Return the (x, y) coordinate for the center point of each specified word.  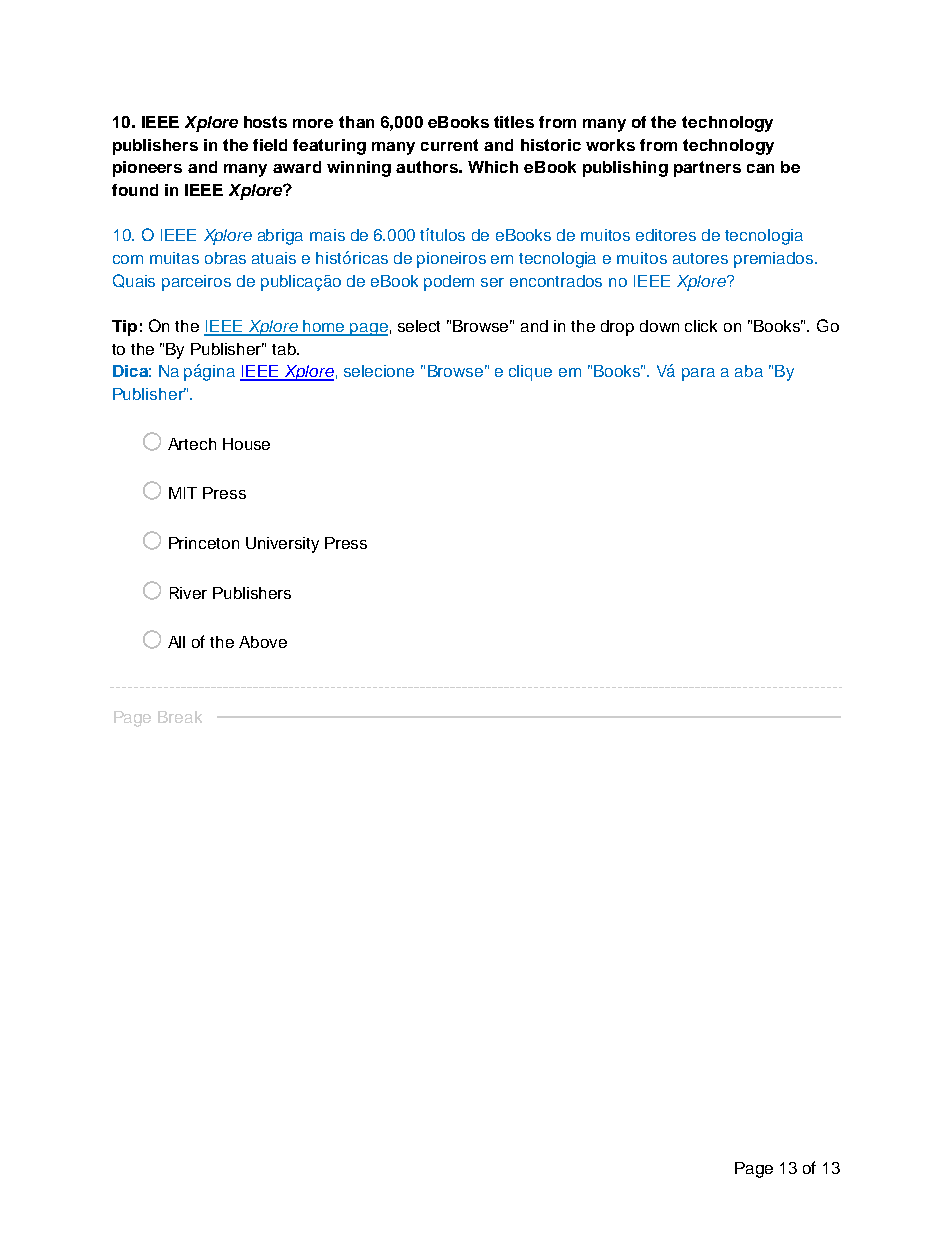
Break (180, 717)
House (246, 444)
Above (263, 642)
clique (530, 373)
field (270, 145)
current (449, 145)
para (698, 374)
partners (707, 169)
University (282, 545)
